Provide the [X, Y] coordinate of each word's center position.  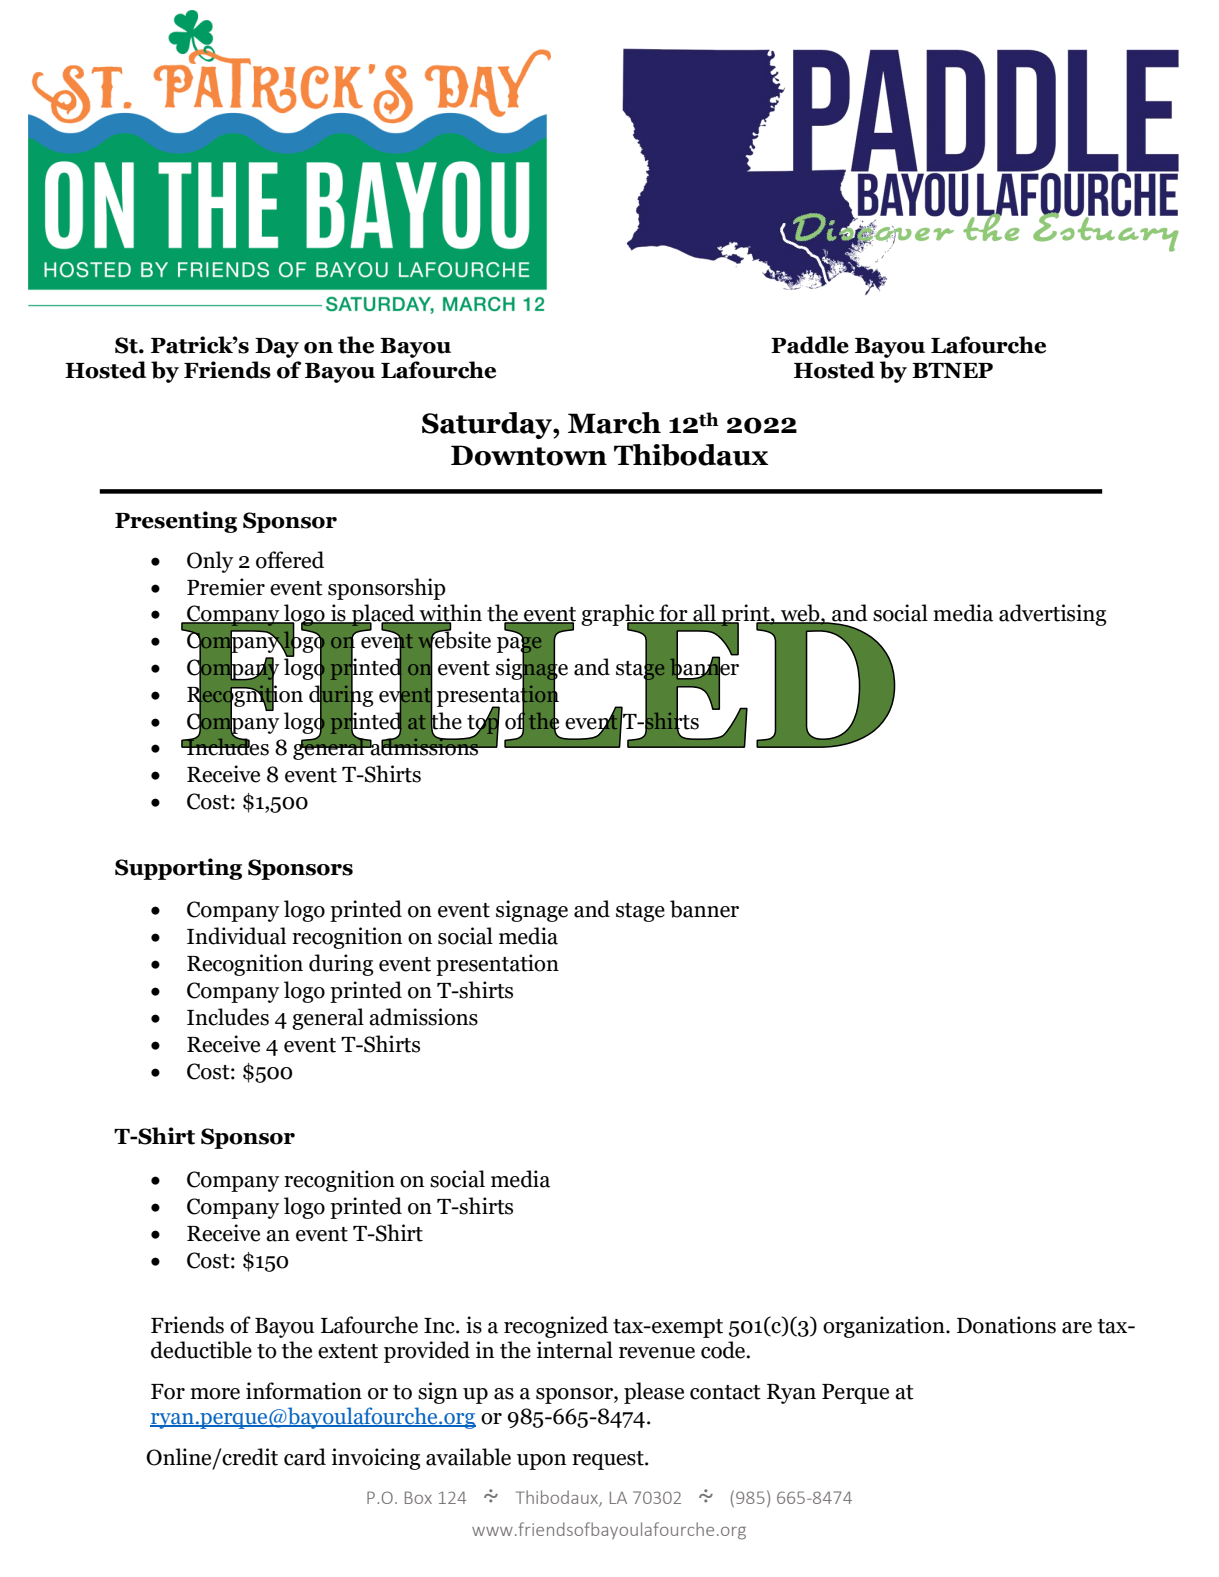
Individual [236, 936]
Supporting [178, 869]
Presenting [176, 522]
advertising [1052, 615]
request [609, 1460]
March [614, 423]
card [305, 1457]
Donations [1006, 1325]
